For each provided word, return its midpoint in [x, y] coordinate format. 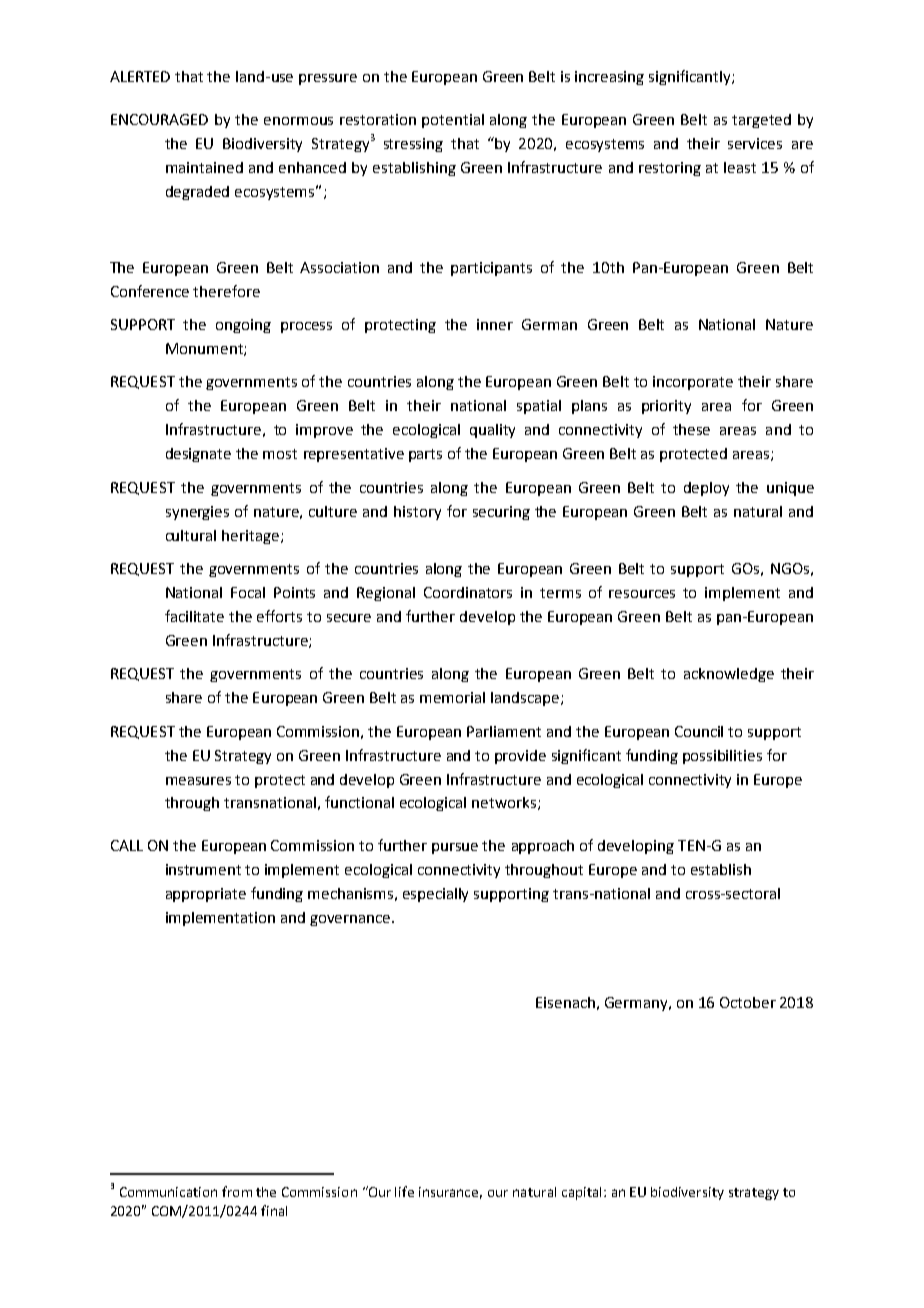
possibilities [722, 757]
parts [425, 455]
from [237, 1191]
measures [198, 781]
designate [198, 455]
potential [453, 121]
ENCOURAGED [159, 119]
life [404, 1191]
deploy [706, 489]
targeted [761, 121]
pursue [455, 848]
